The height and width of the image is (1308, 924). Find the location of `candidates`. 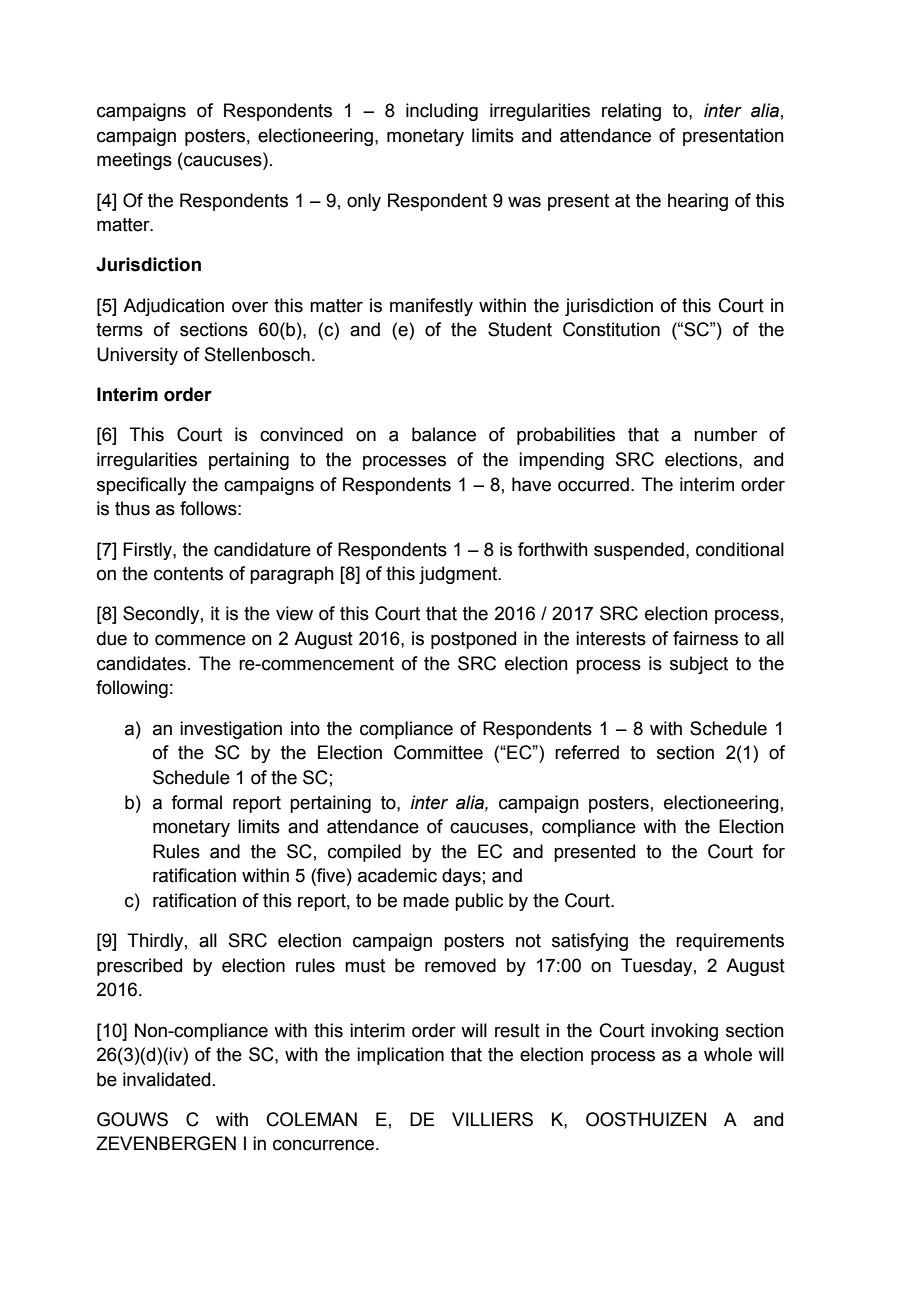

candidates is located at coordinates (141, 663).
